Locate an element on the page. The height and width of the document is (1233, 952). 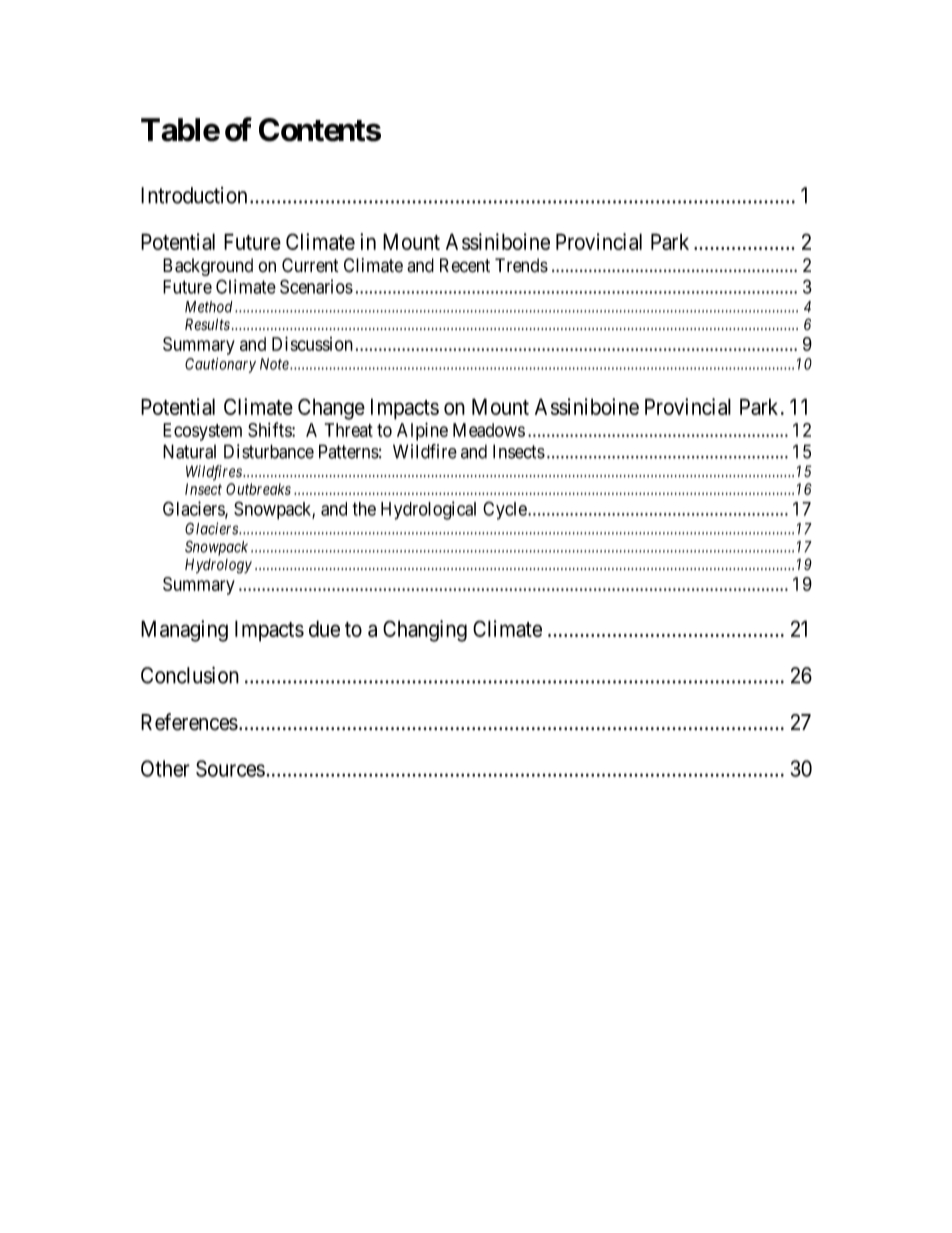
due is located at coordinates (324, 628).
